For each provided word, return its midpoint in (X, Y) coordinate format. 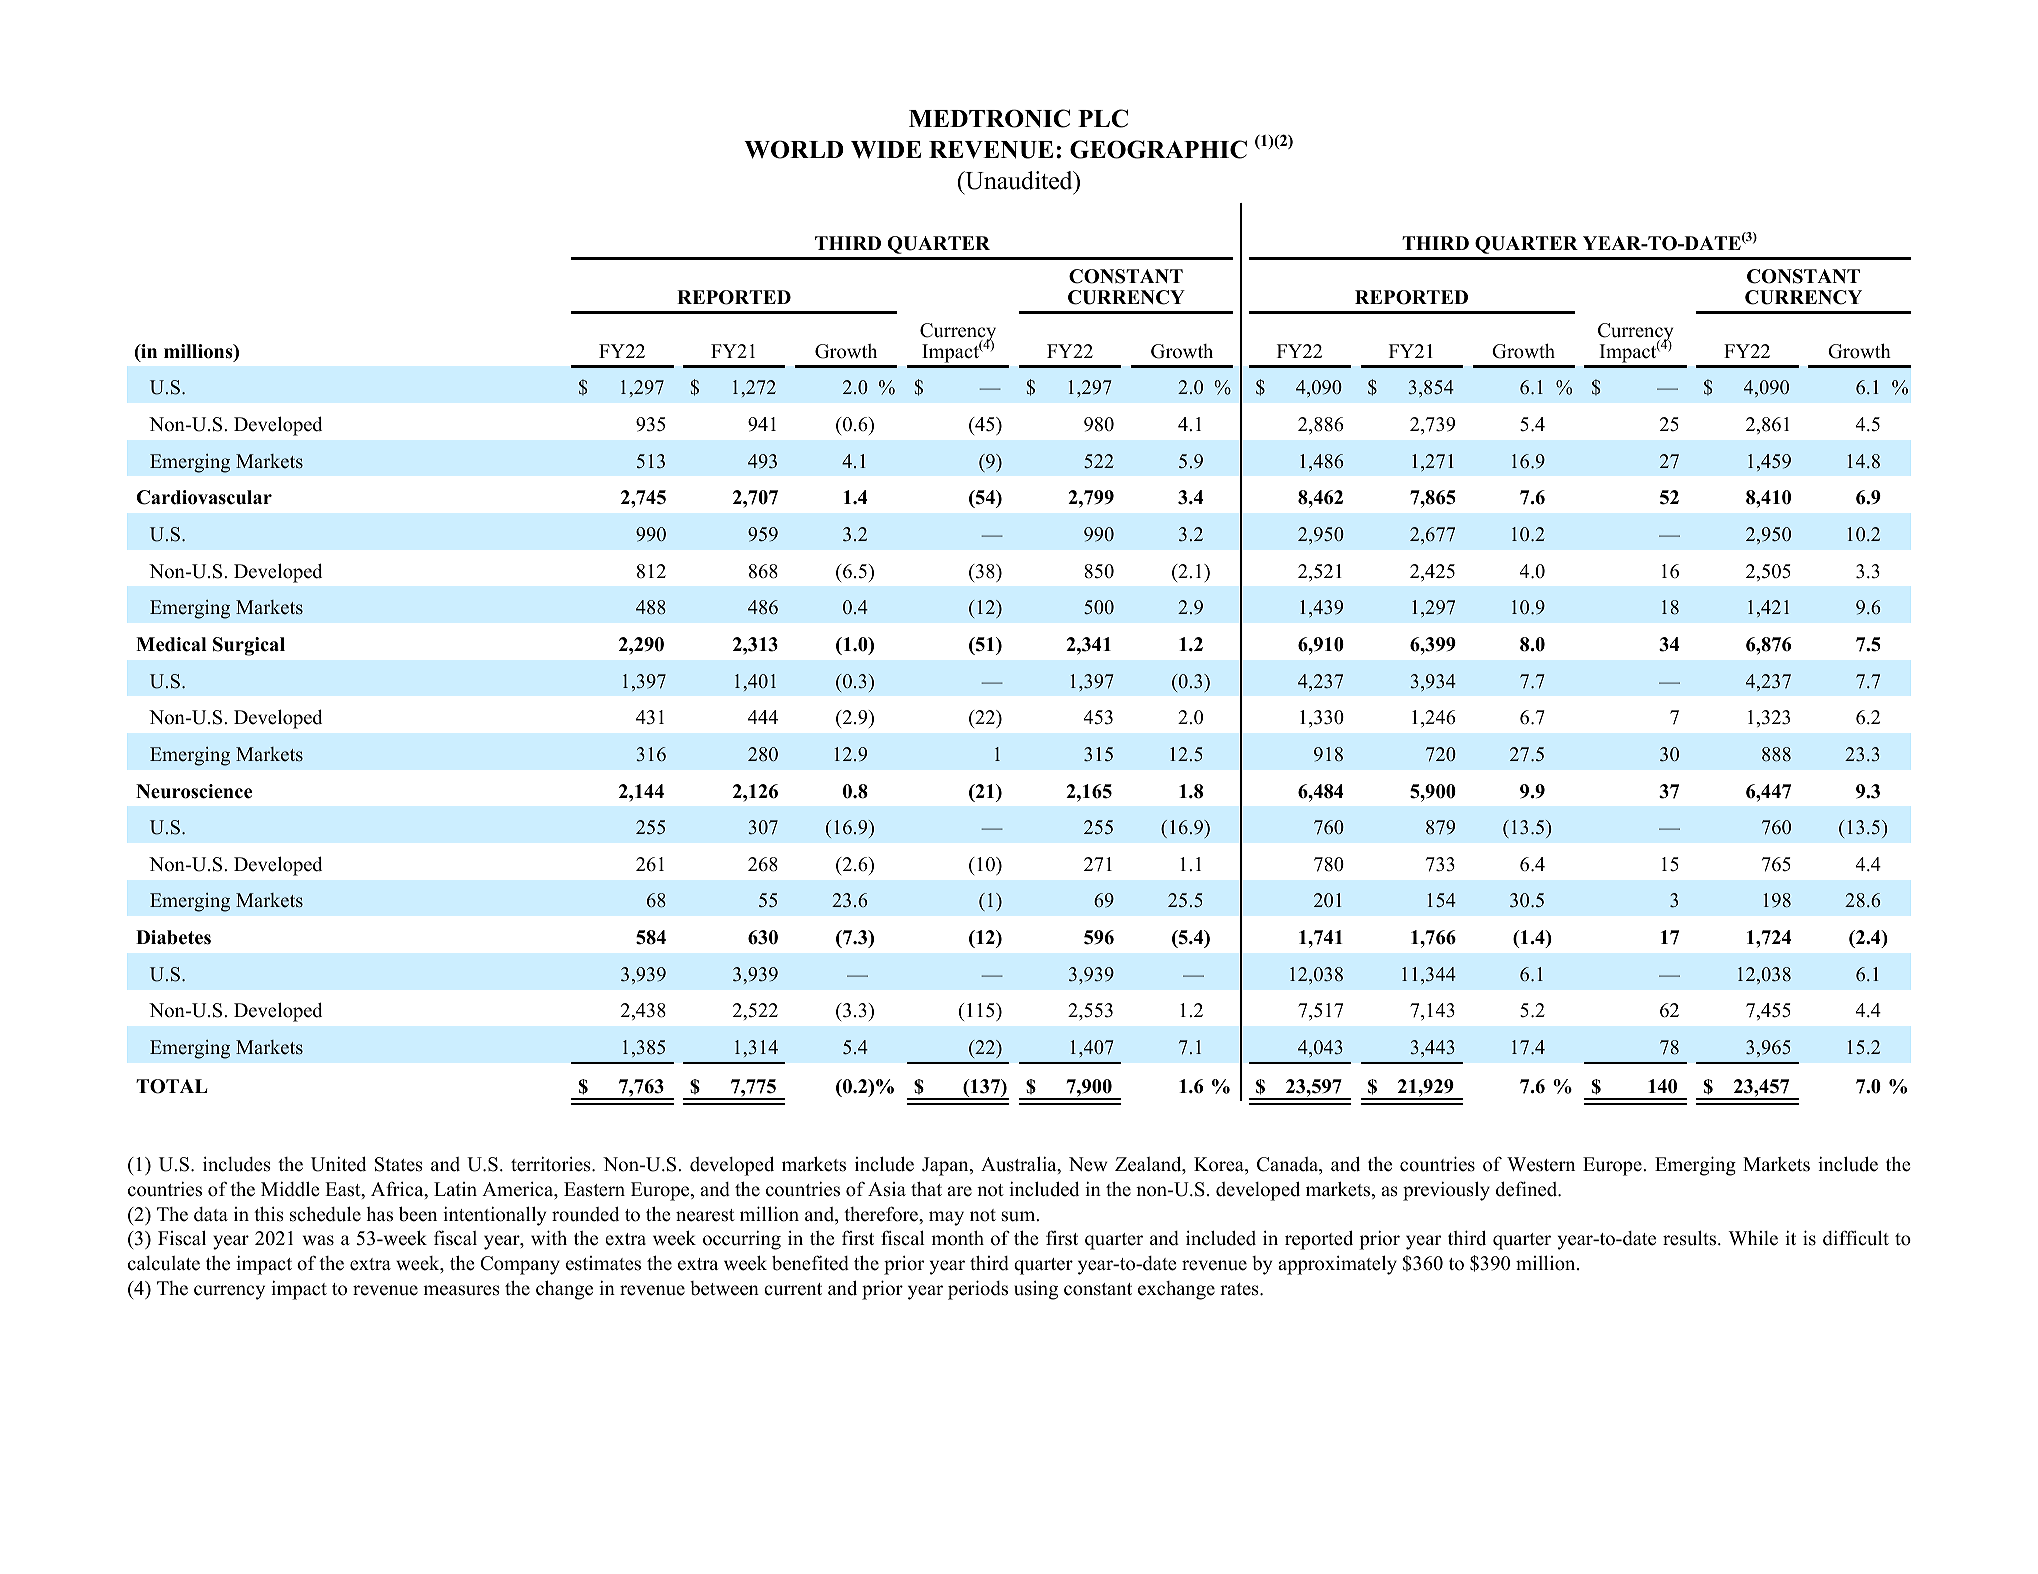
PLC (1103, 118)
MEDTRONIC (989, 118)
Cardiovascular (204, 497)
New (1088, 1164)
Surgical (249, 646)
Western (1541, 1164)
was (318, 1240)
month (957, 1238)
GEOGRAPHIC (1158, 149)
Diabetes (173, 937)
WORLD (794, 149)
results (1691, 1238)
